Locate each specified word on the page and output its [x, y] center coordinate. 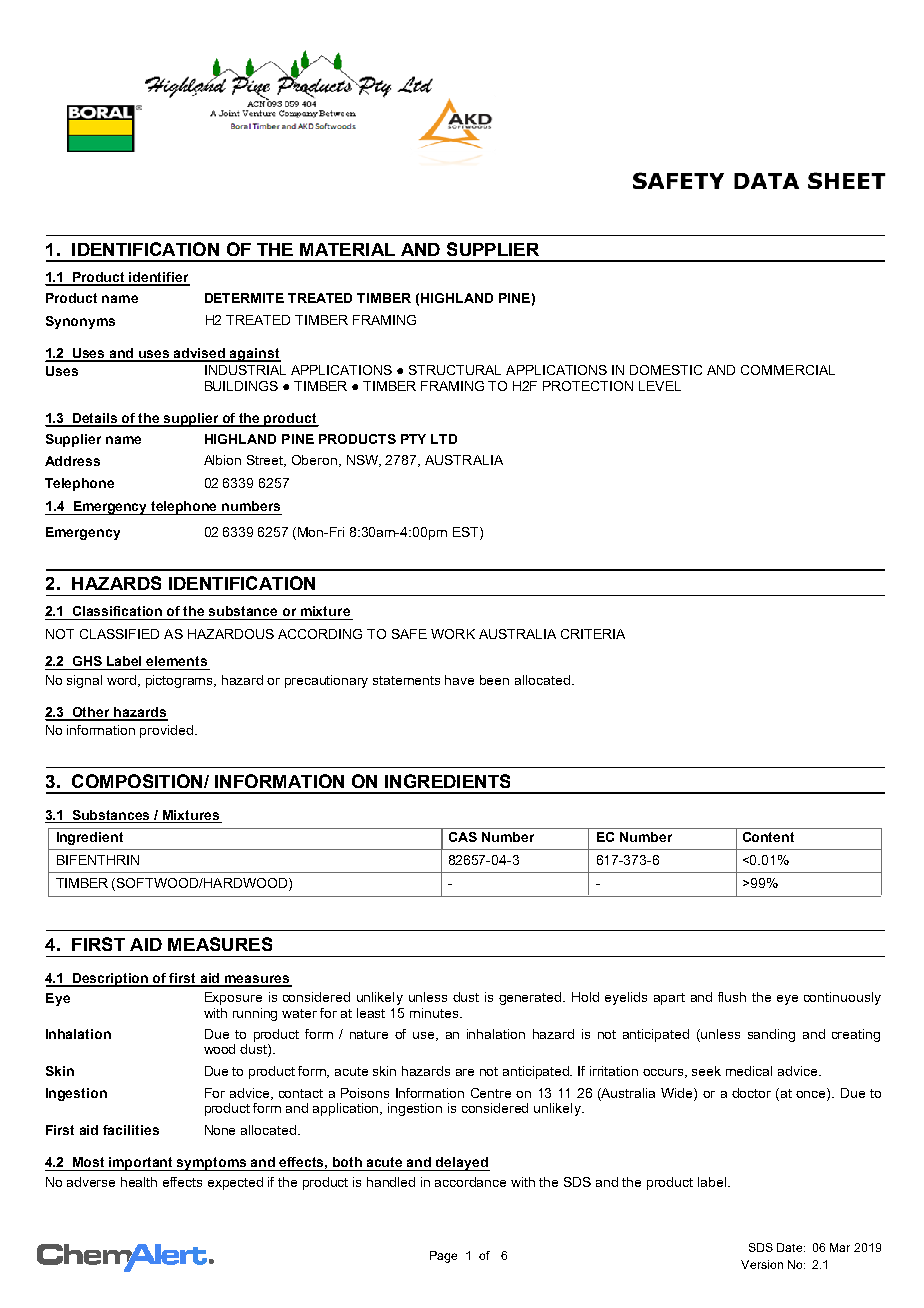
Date [791, 1247]
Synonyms [80, 322]
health [139, 1182]
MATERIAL [347, 249]
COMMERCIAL [788, 370]
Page [443, 1257]
